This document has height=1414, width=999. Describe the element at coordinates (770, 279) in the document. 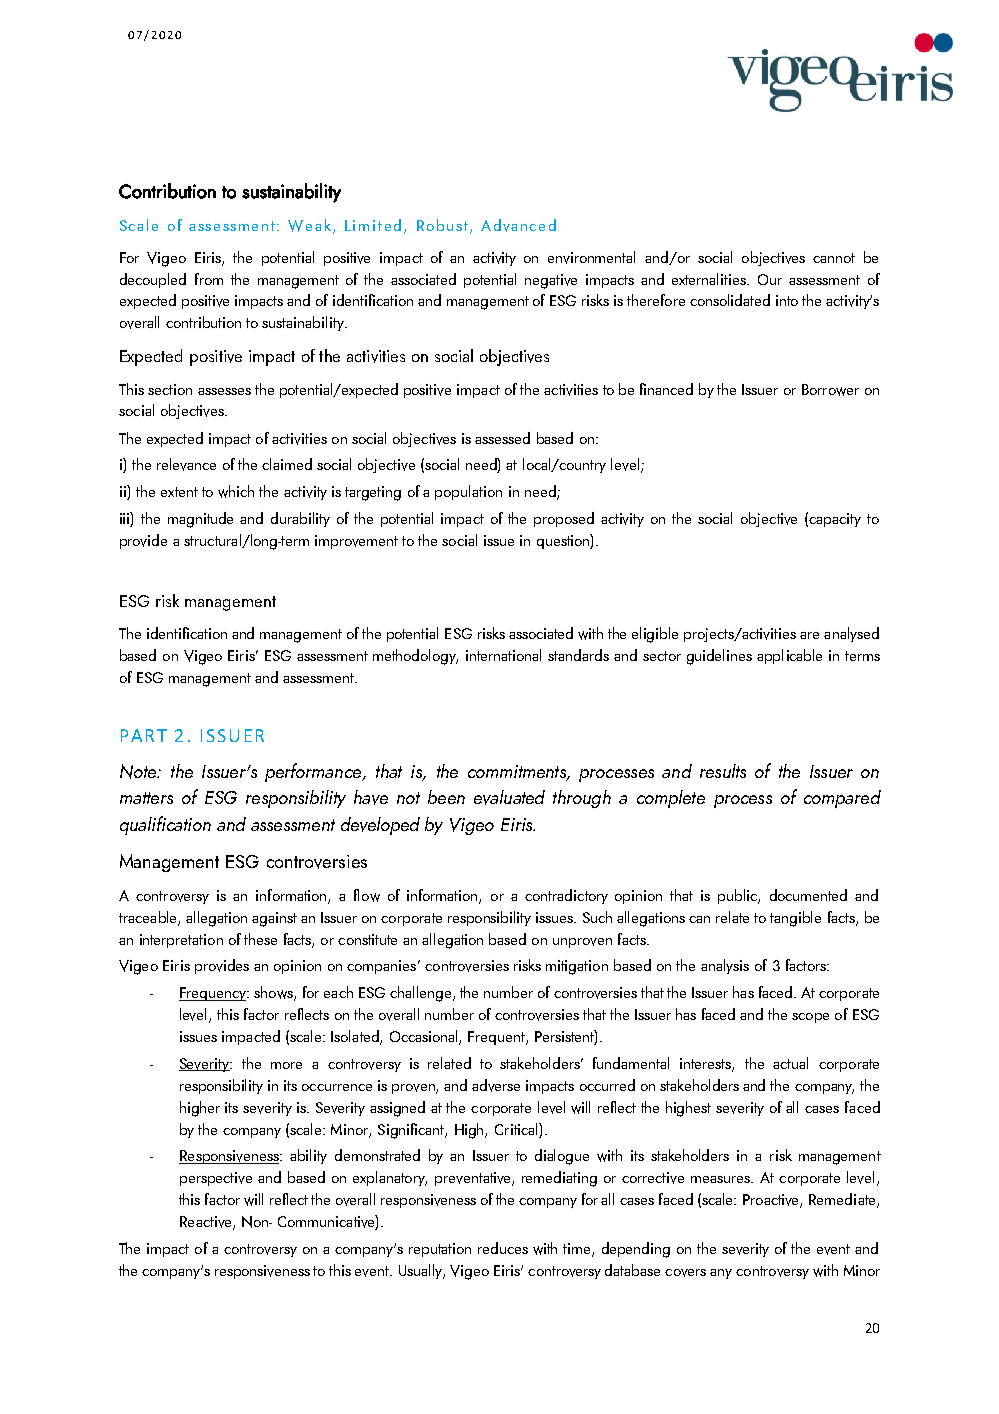

I see `Our` at that location.
